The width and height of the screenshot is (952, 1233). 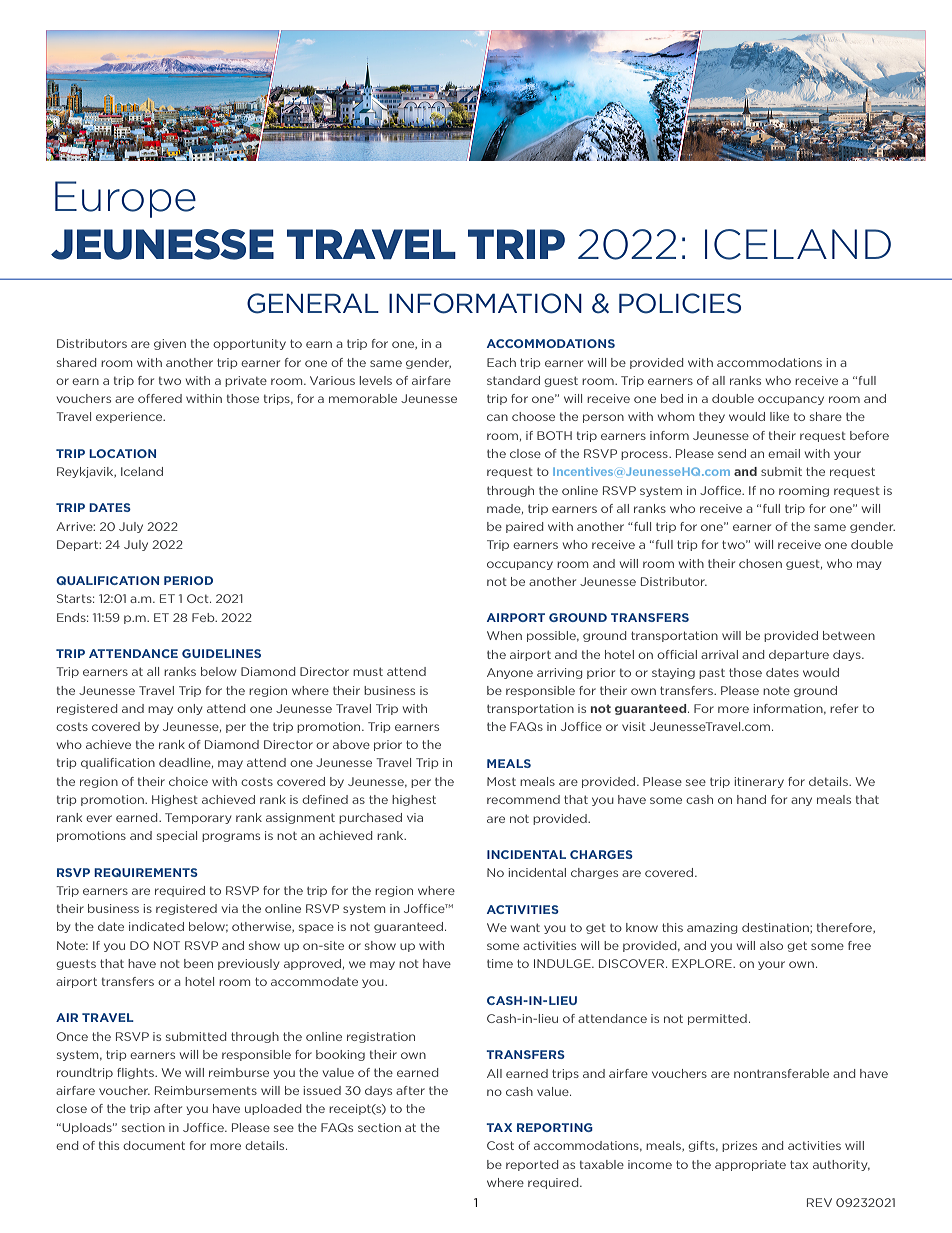 What do you see at coordinates (680, 303) in the screenshot?
I see `POLICIES` at bounding box center [680, 303].
